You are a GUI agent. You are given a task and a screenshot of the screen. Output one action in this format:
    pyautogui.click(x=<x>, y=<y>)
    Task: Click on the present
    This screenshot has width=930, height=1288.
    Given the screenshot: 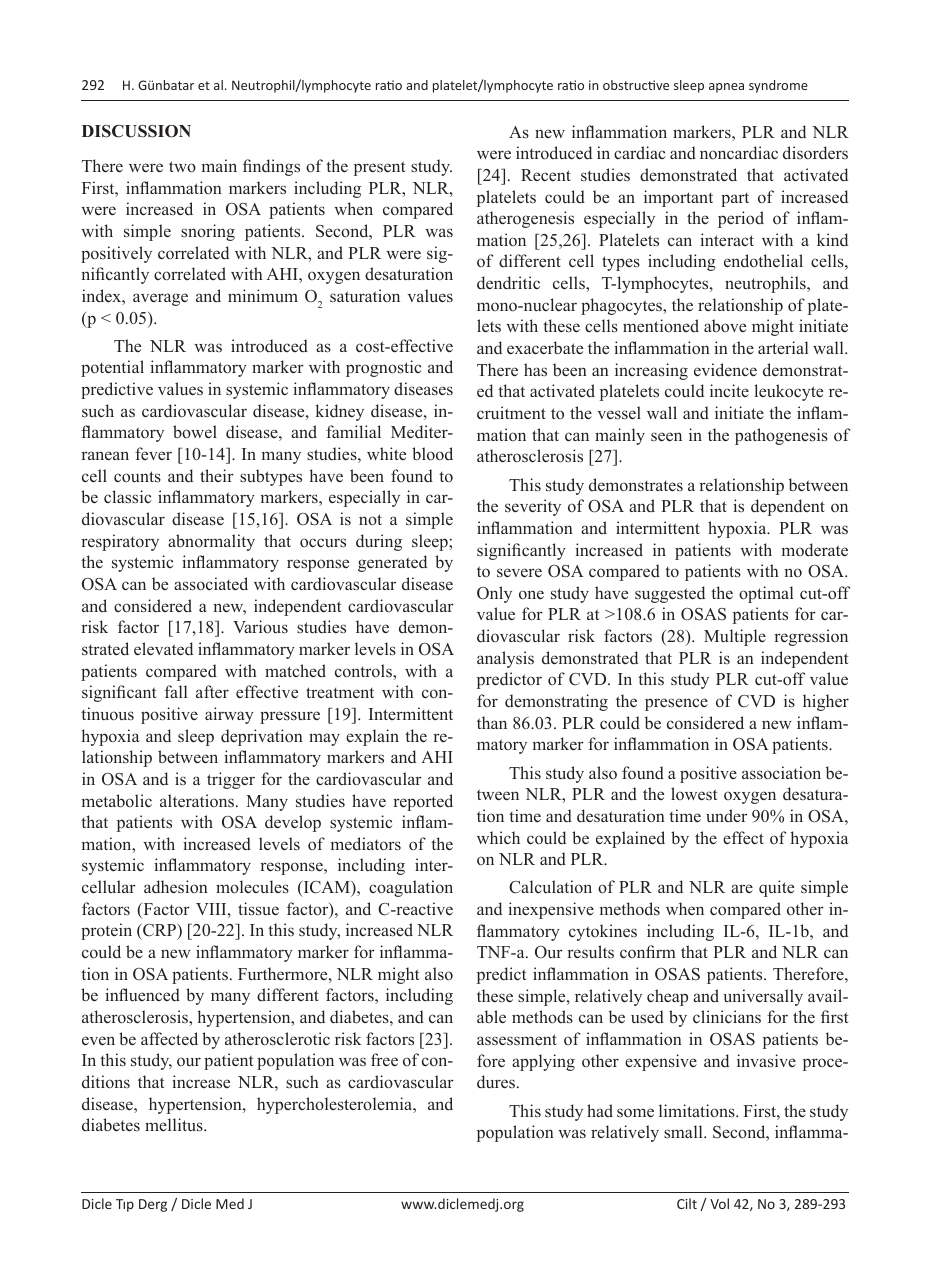 What is the action you would take?
    pyautogui.click(x=379, y=168)
